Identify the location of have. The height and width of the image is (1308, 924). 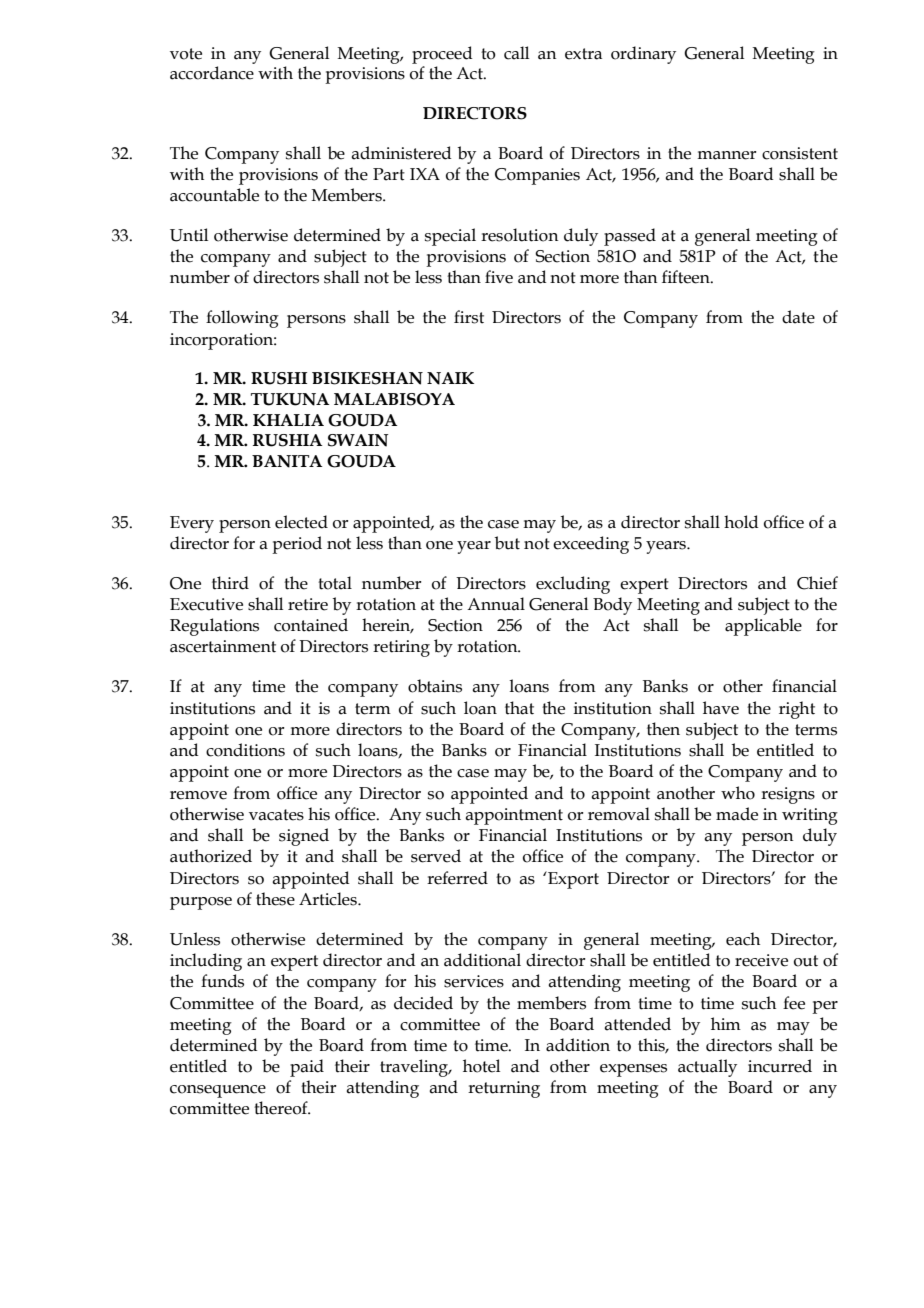
(721, 708).
